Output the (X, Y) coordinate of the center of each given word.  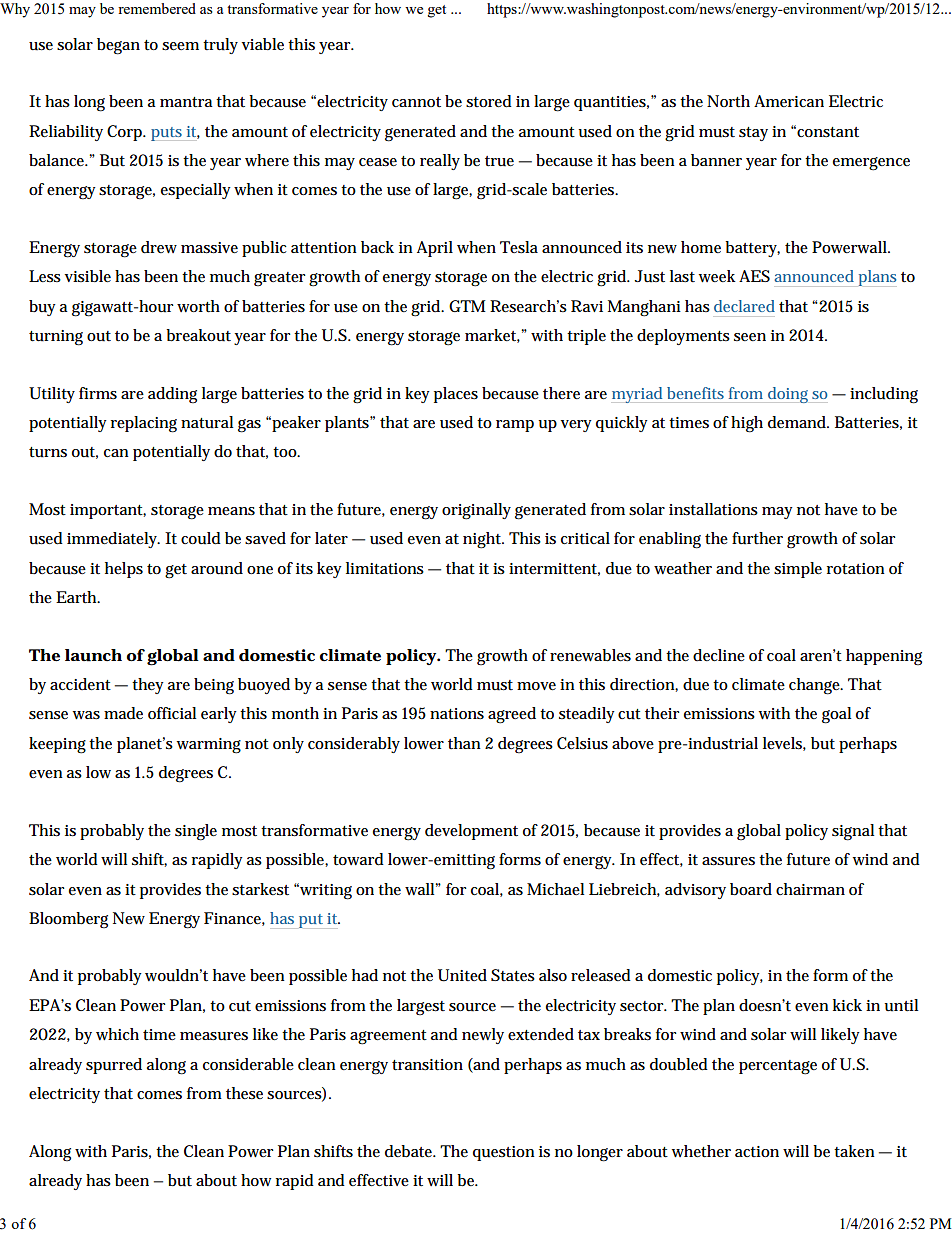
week (717, 276)
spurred (114, 1066)
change (815, 686)
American (789, 101)
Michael (555, 889)
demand (797, 422)
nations (457, 714)
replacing (144, 424)
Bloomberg (68, 920)
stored (489, 101)
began (118, 46)
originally (476, 511)
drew (159, 247)
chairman (810, 889)
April (435, 249)
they (148, 686)
